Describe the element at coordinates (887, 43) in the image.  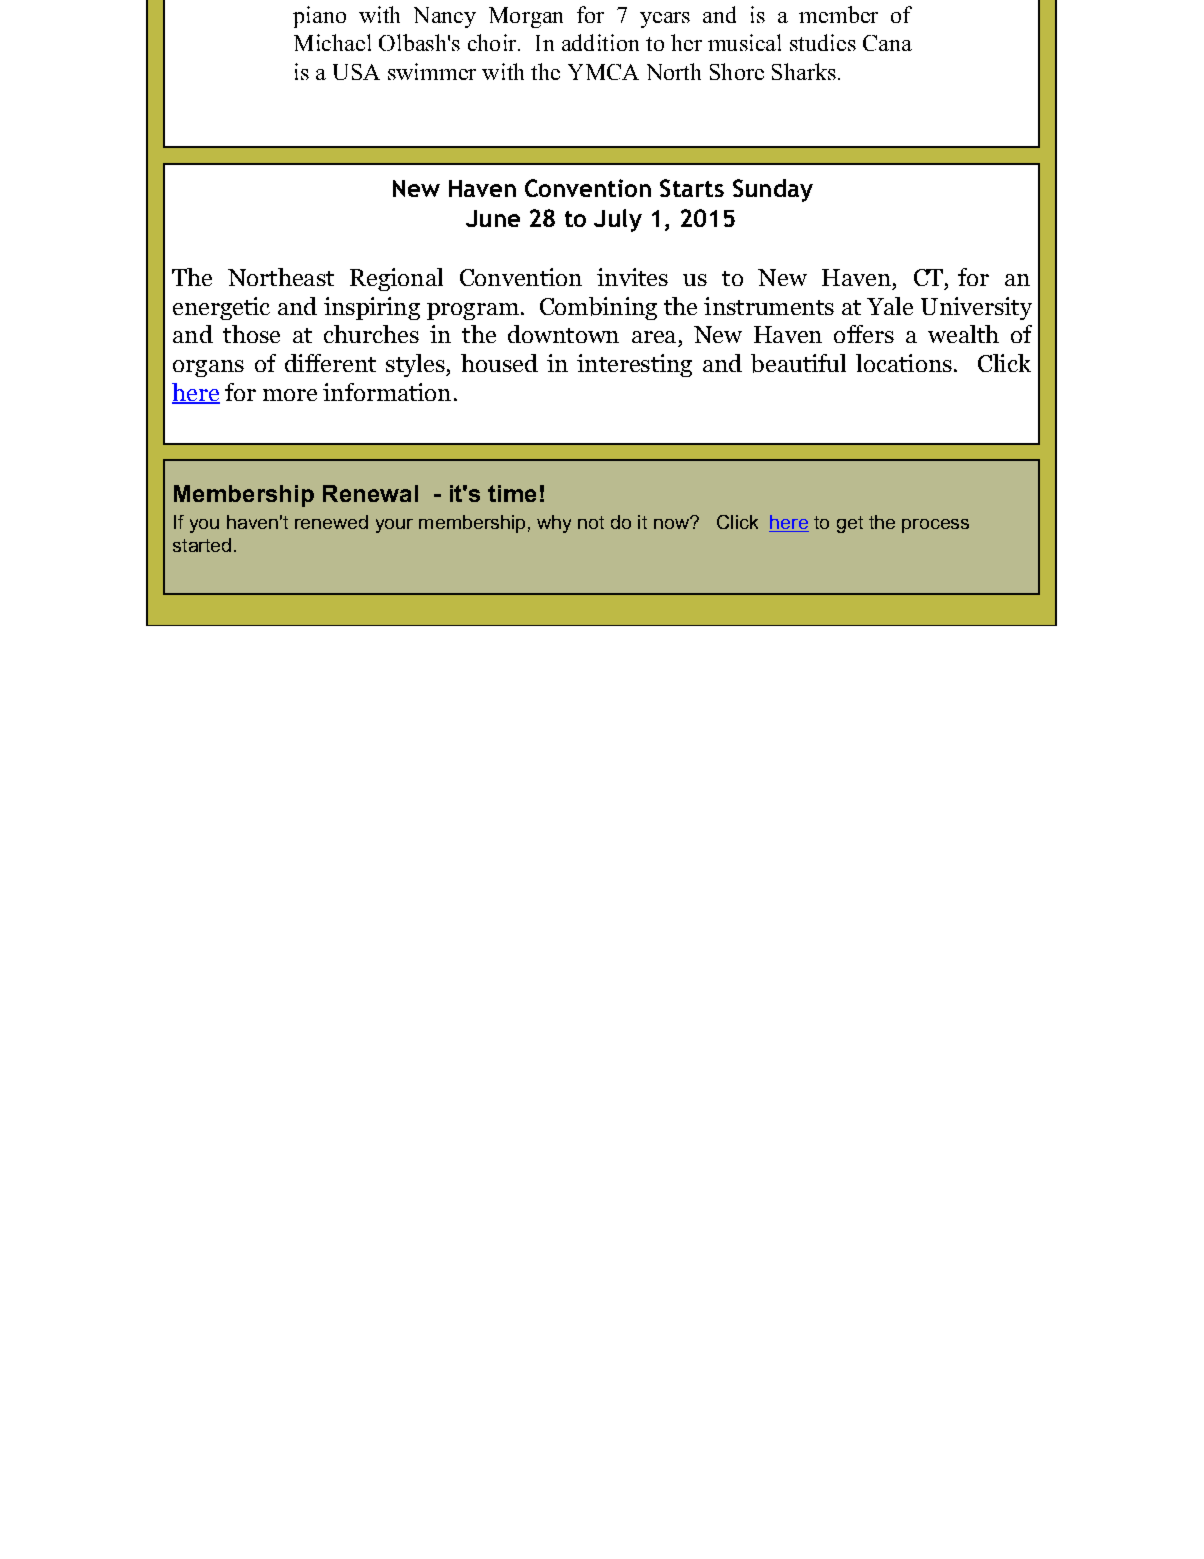
I see `Cana` at that location.
